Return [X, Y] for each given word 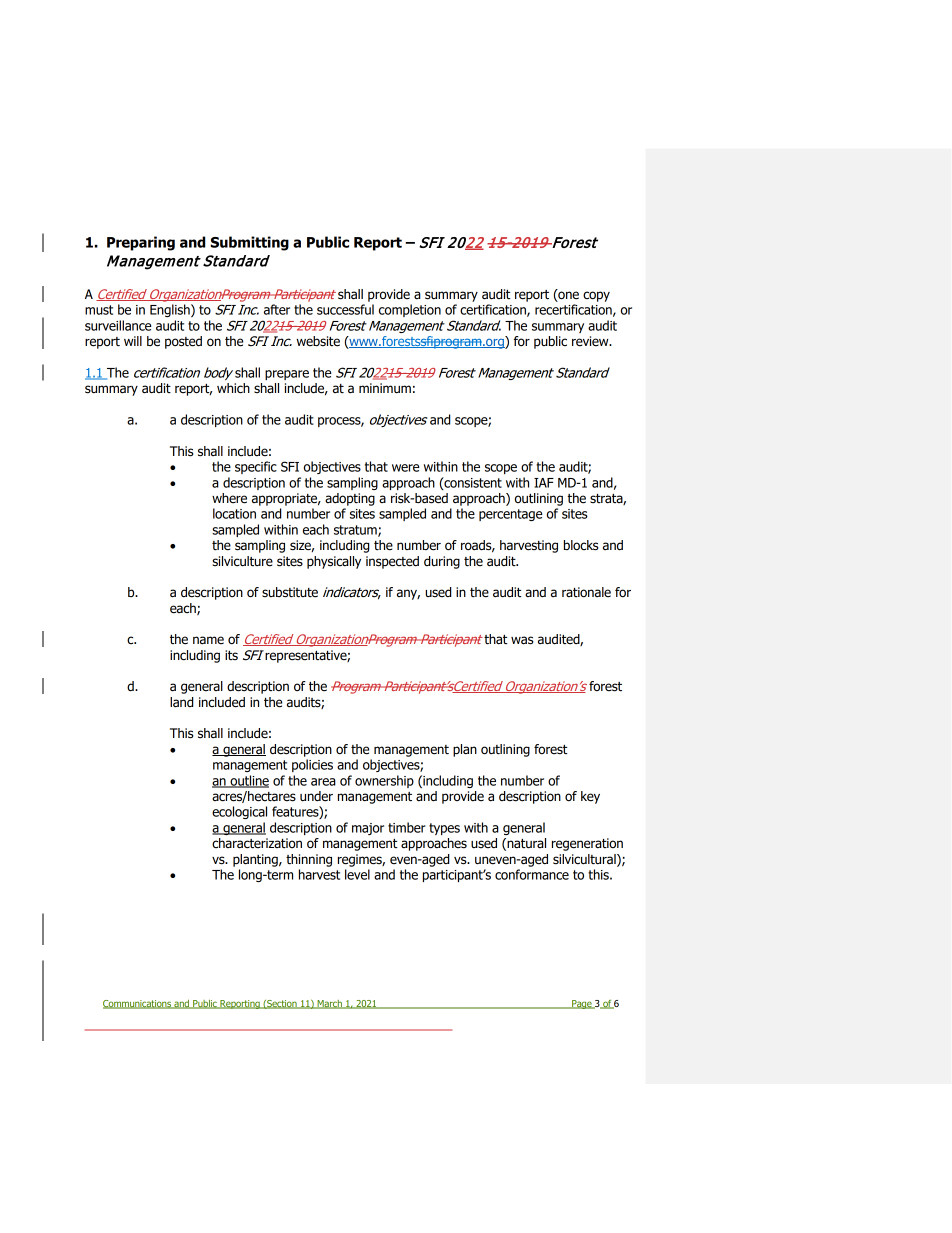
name [208, 640]
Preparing [141, 243]
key [590, 797]
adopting [350, 499]
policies [312, 765]
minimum [385, 388]
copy [596, 296]
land [181, 702]
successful [345, 309]
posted [183, 342]
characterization [257, 843]
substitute [290, 592]
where [229, 498]
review [591, 341]
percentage [510, 515]
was [522, 640]
